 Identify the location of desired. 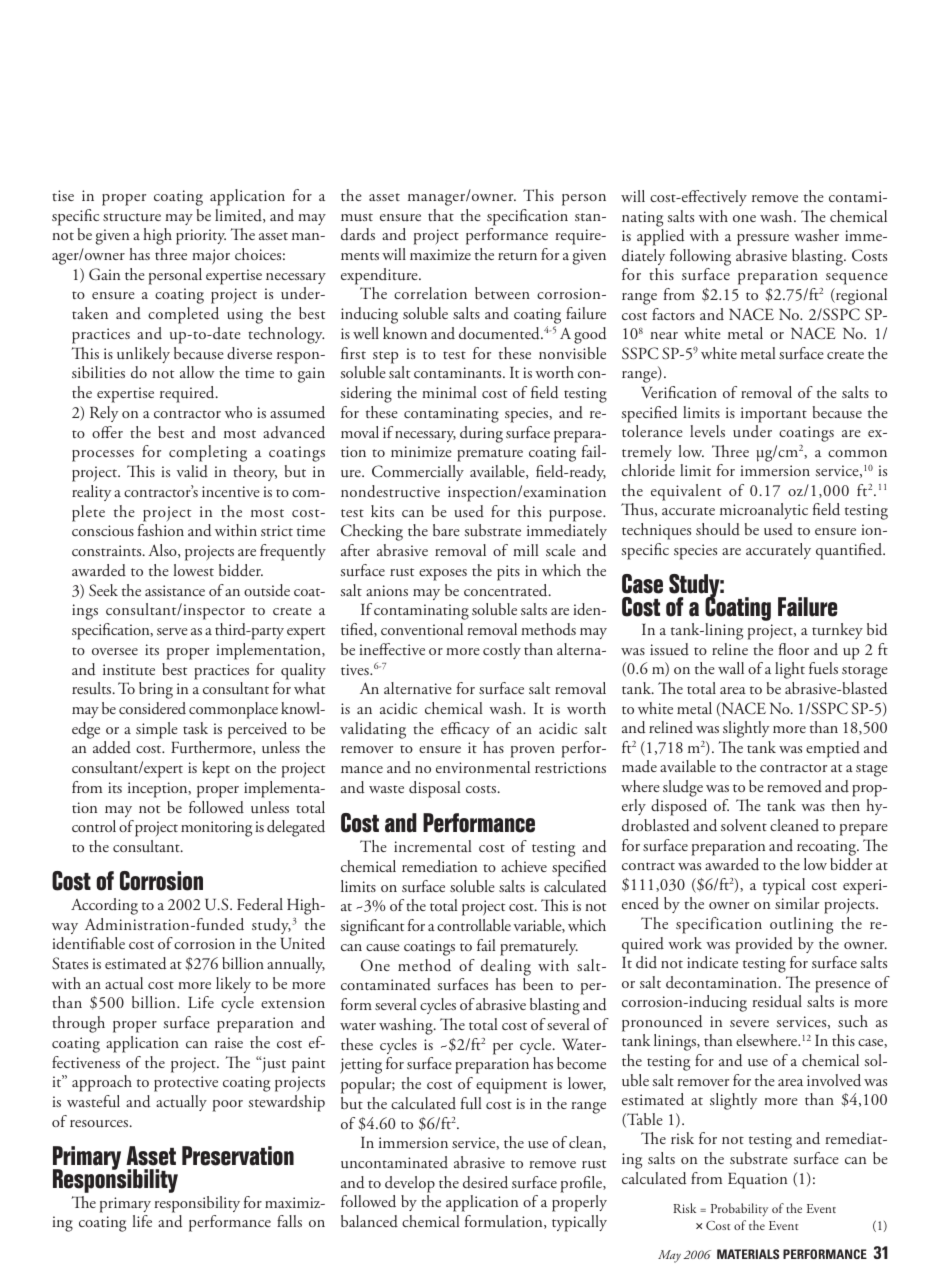
(485, 1182).
